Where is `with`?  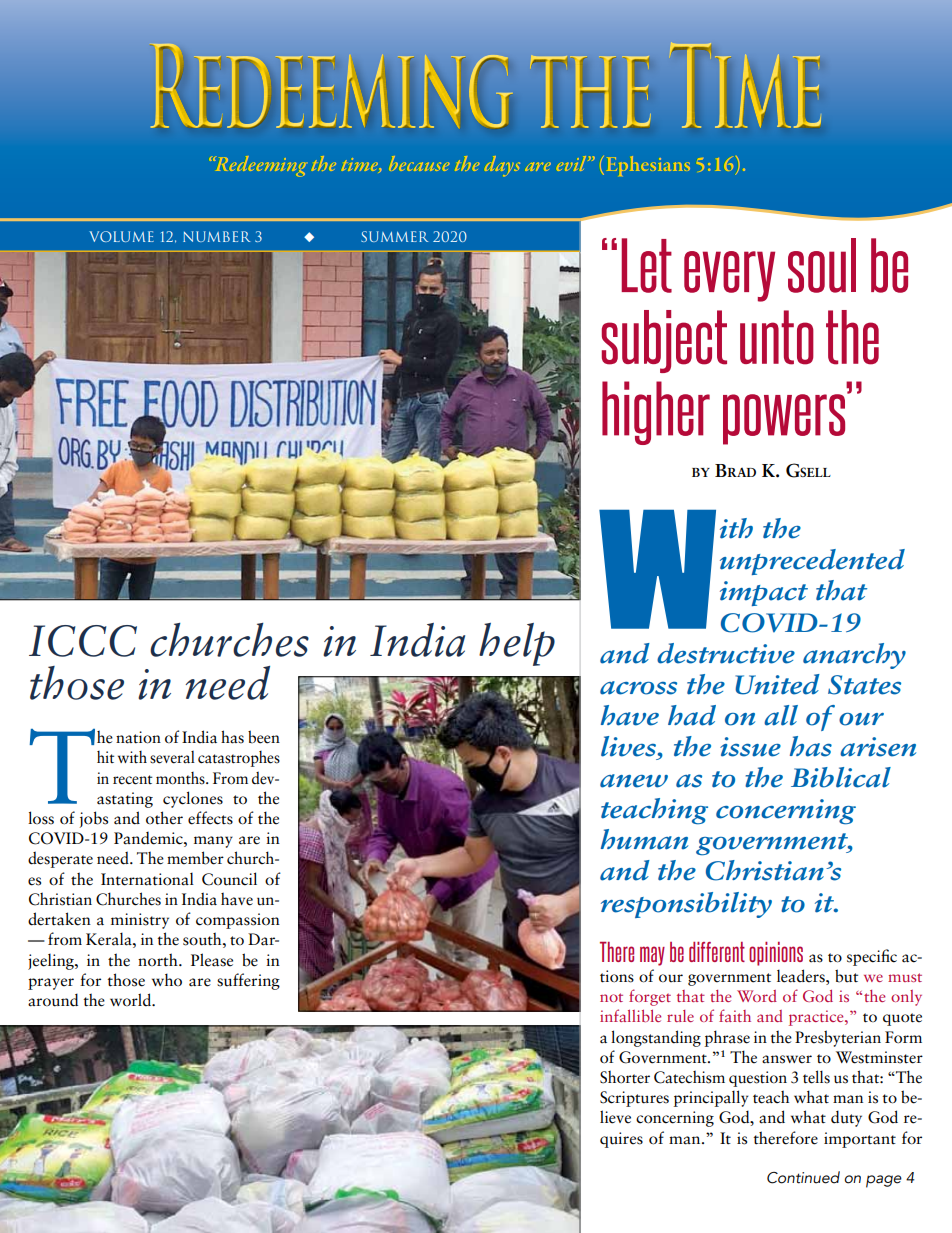 with is located at coordinates (132, 757).
